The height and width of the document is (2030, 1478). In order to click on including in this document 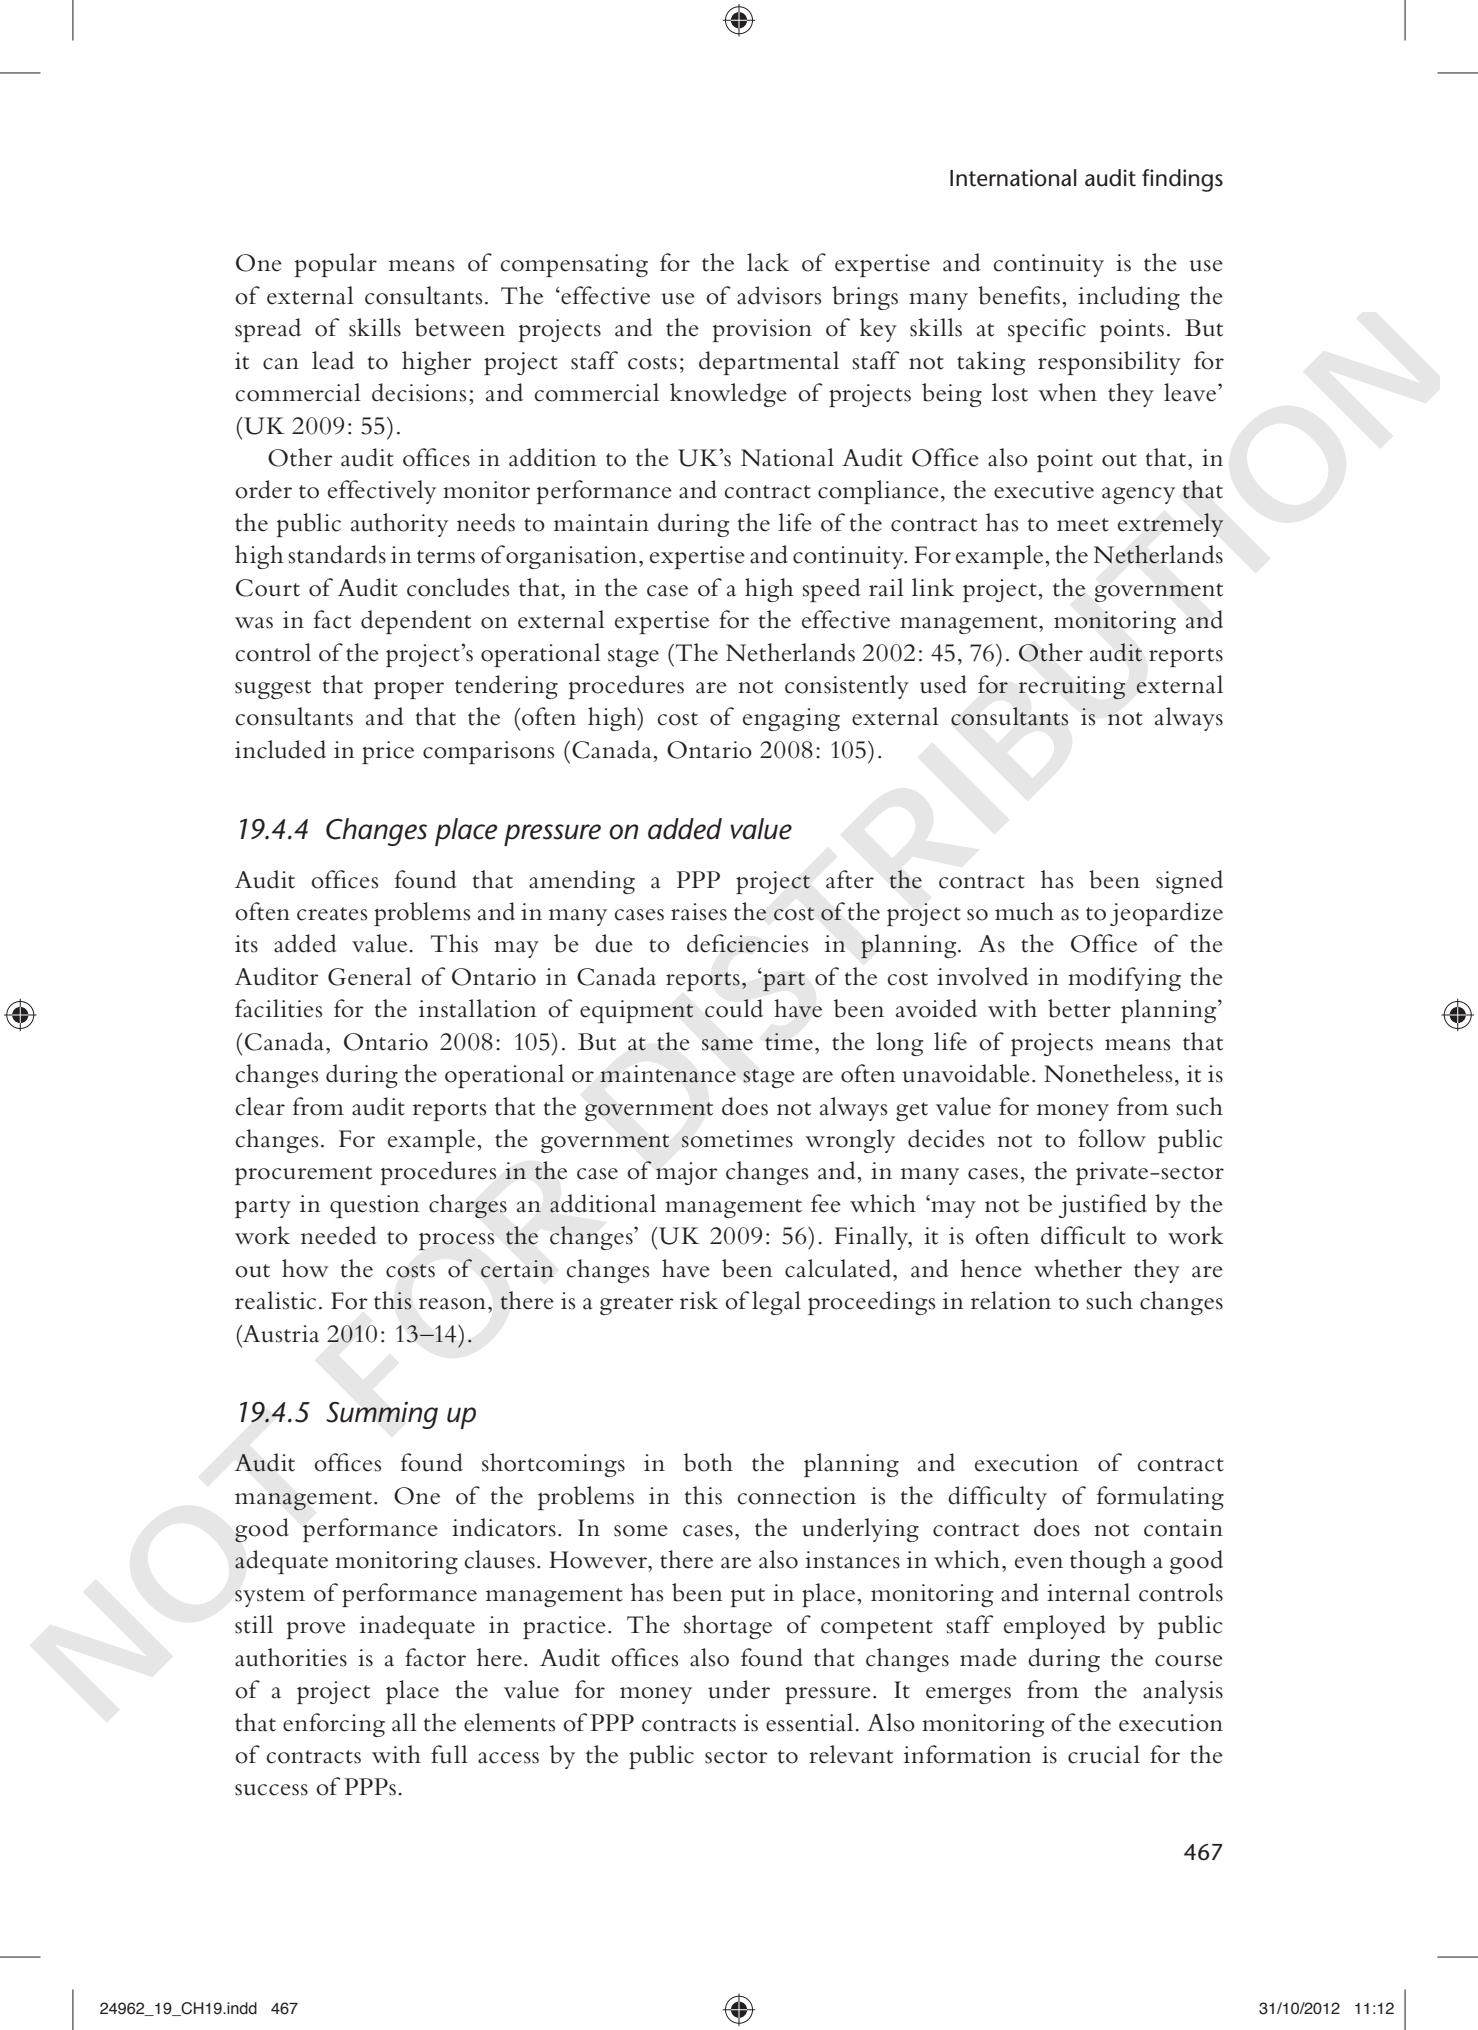, I will do `click(1129, 298)`.
